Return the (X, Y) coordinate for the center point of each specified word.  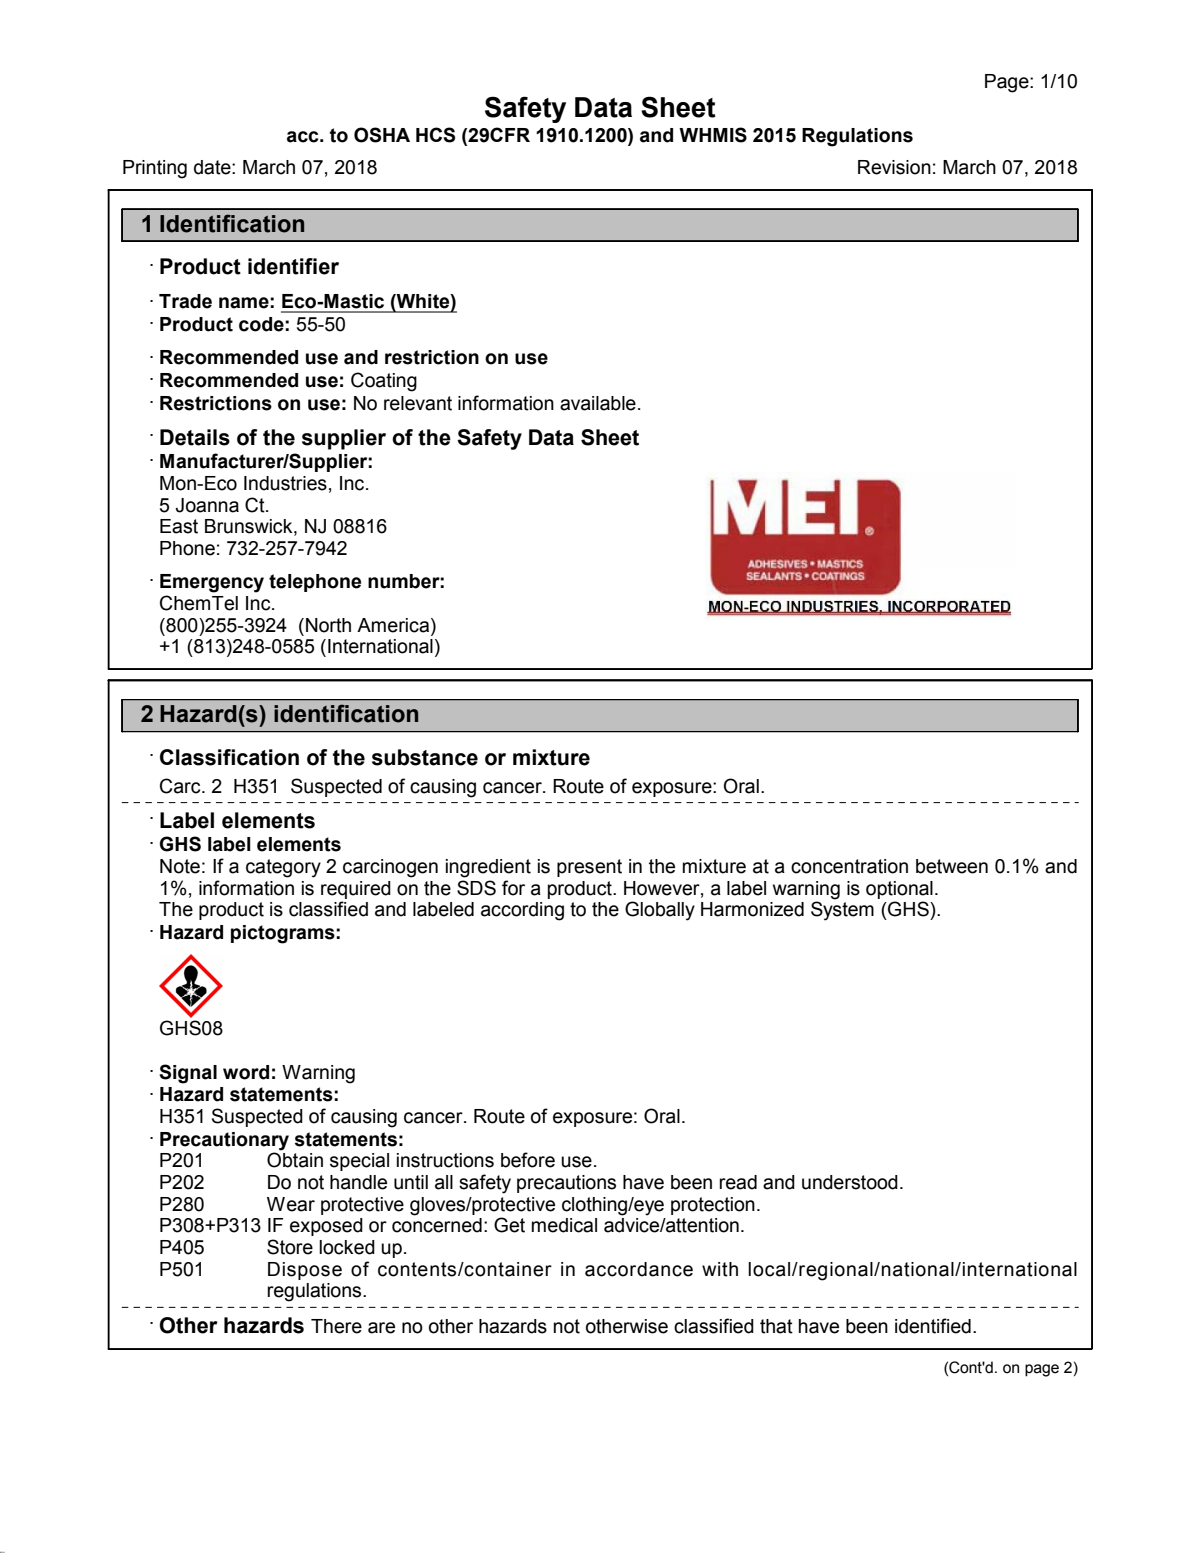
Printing (155, 169)
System (842, 910)
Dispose (305, 1271)
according (522, 911)
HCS (435, 135)
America (394, 625)
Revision (894, 167)
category (283, 868)
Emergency (212, 583)
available (598, 403)
